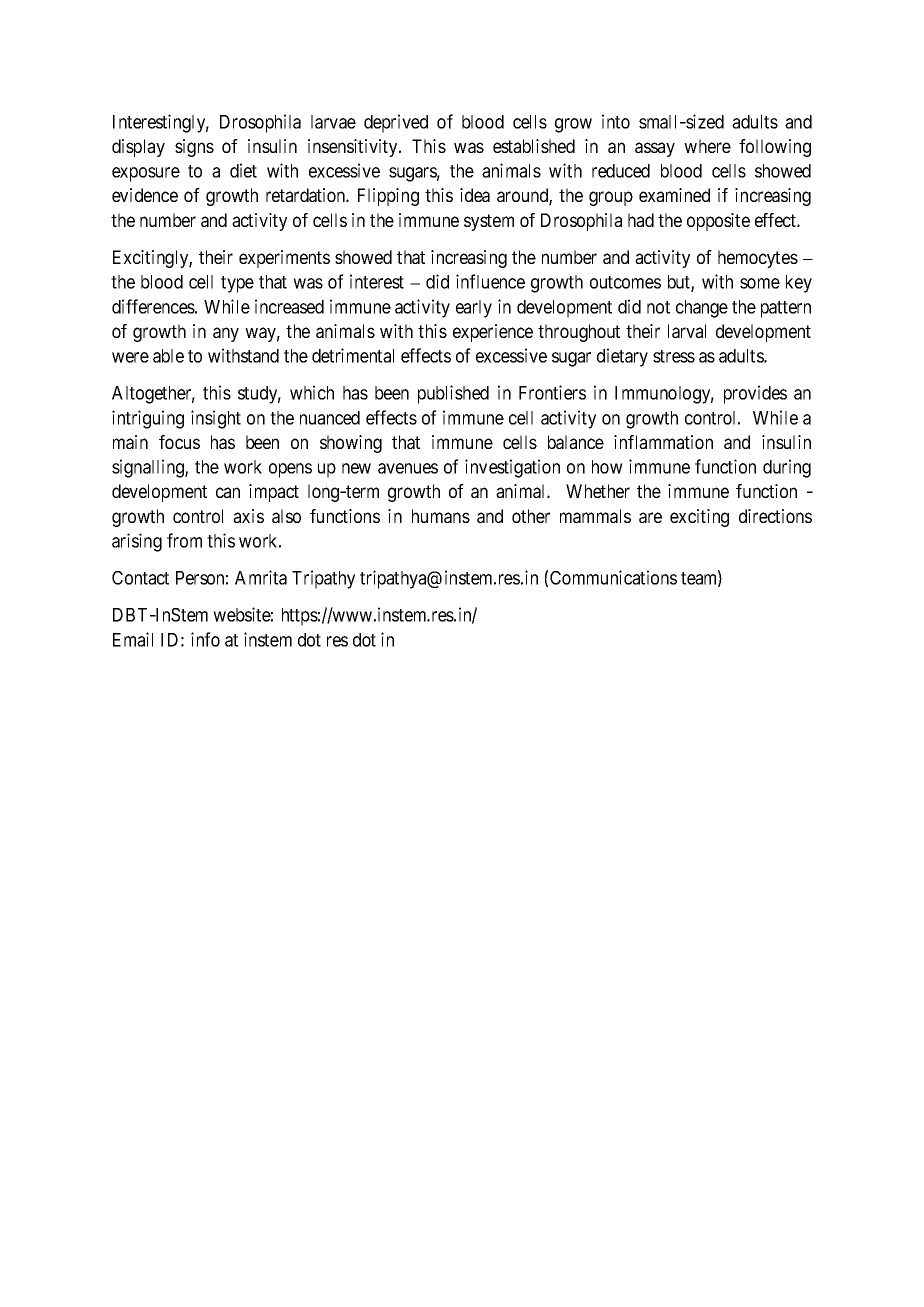  Describe the element at coordinates (707, 146) in the screenshot. I see `where` at that location.
